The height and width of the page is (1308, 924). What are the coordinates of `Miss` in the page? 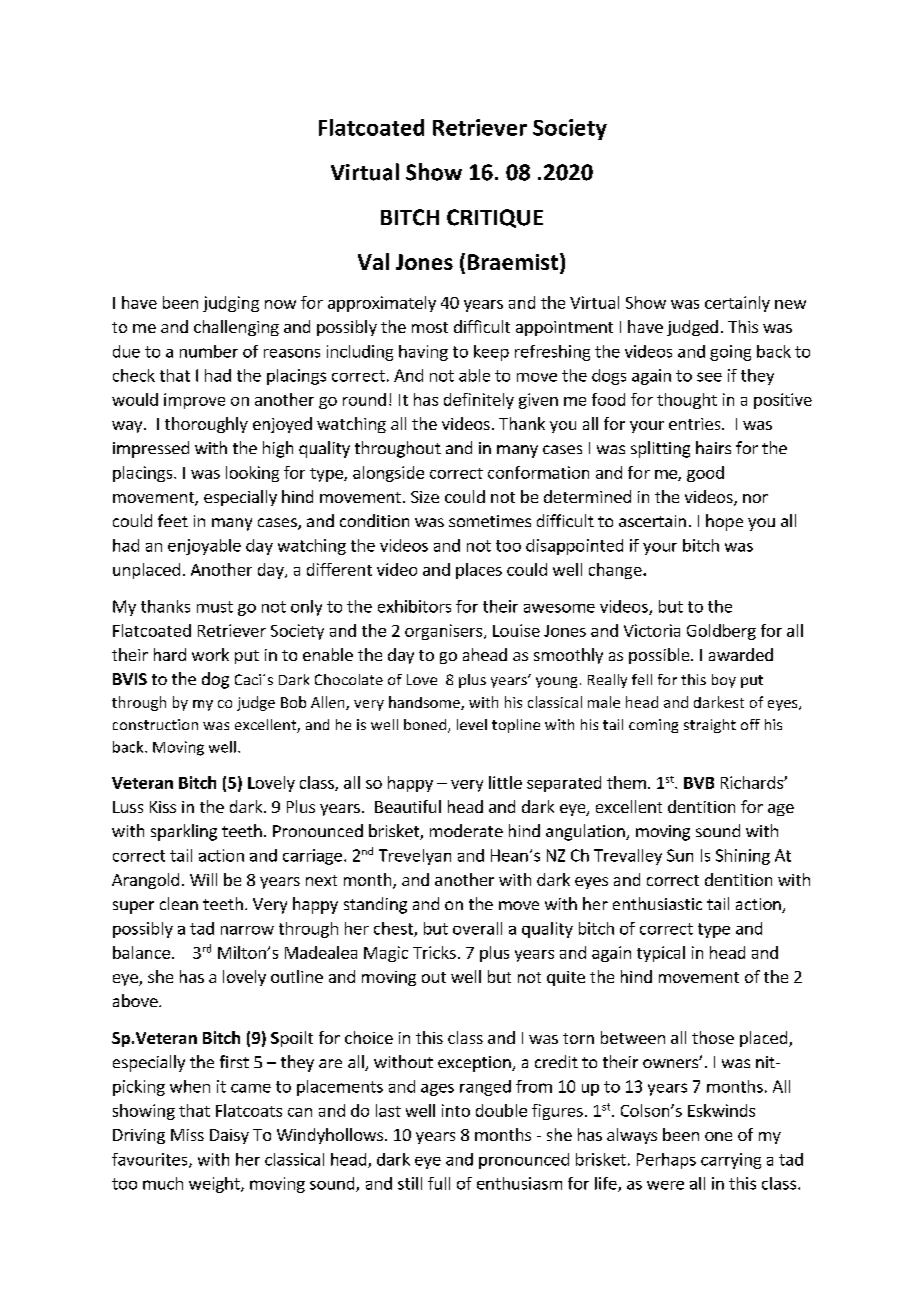 It's located at (187, 1135).
